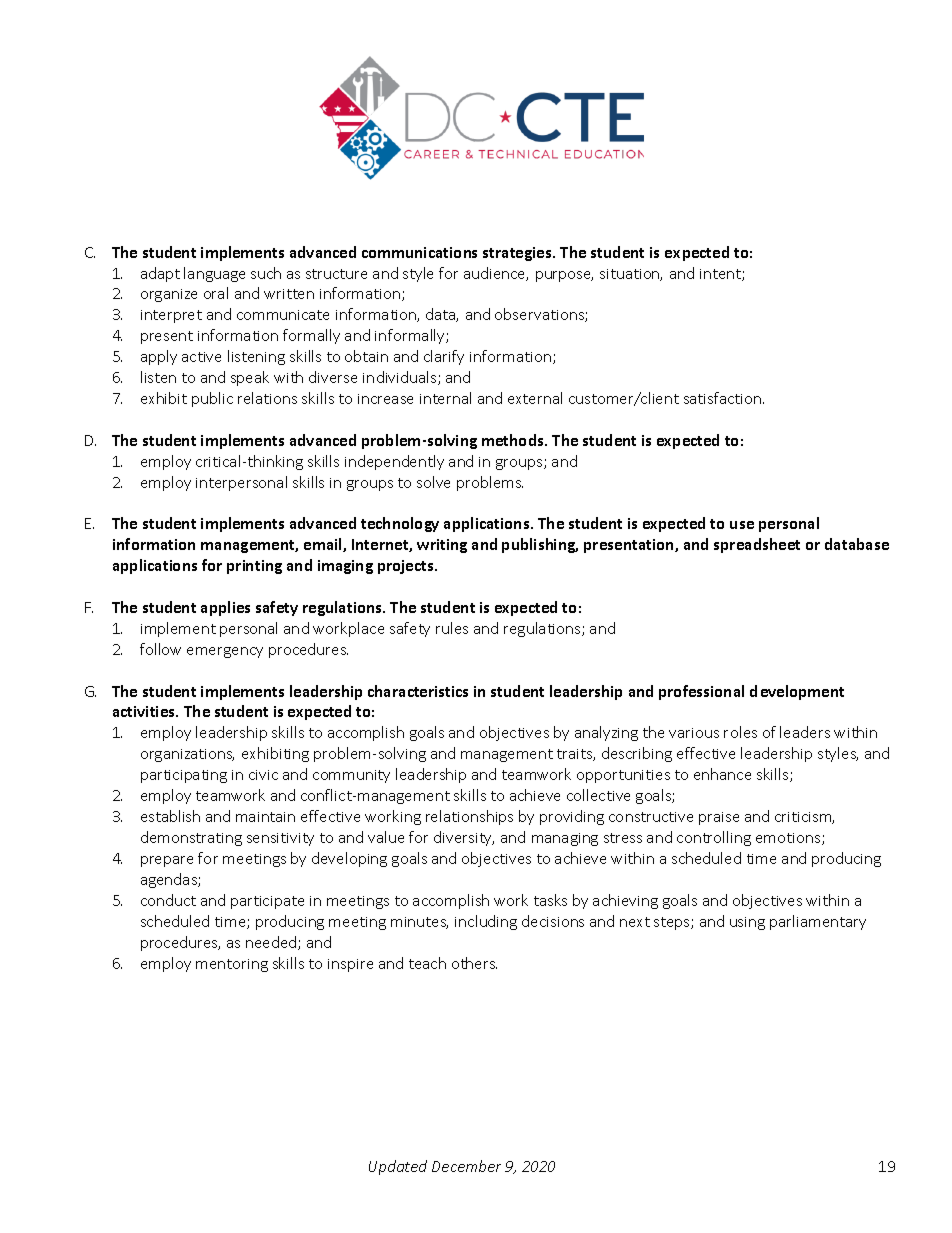 The image size is (952, 1233). What do you see at coordinates (740, 732) in the screenshot?
I see `roles` at bounding box center [740, 732].
